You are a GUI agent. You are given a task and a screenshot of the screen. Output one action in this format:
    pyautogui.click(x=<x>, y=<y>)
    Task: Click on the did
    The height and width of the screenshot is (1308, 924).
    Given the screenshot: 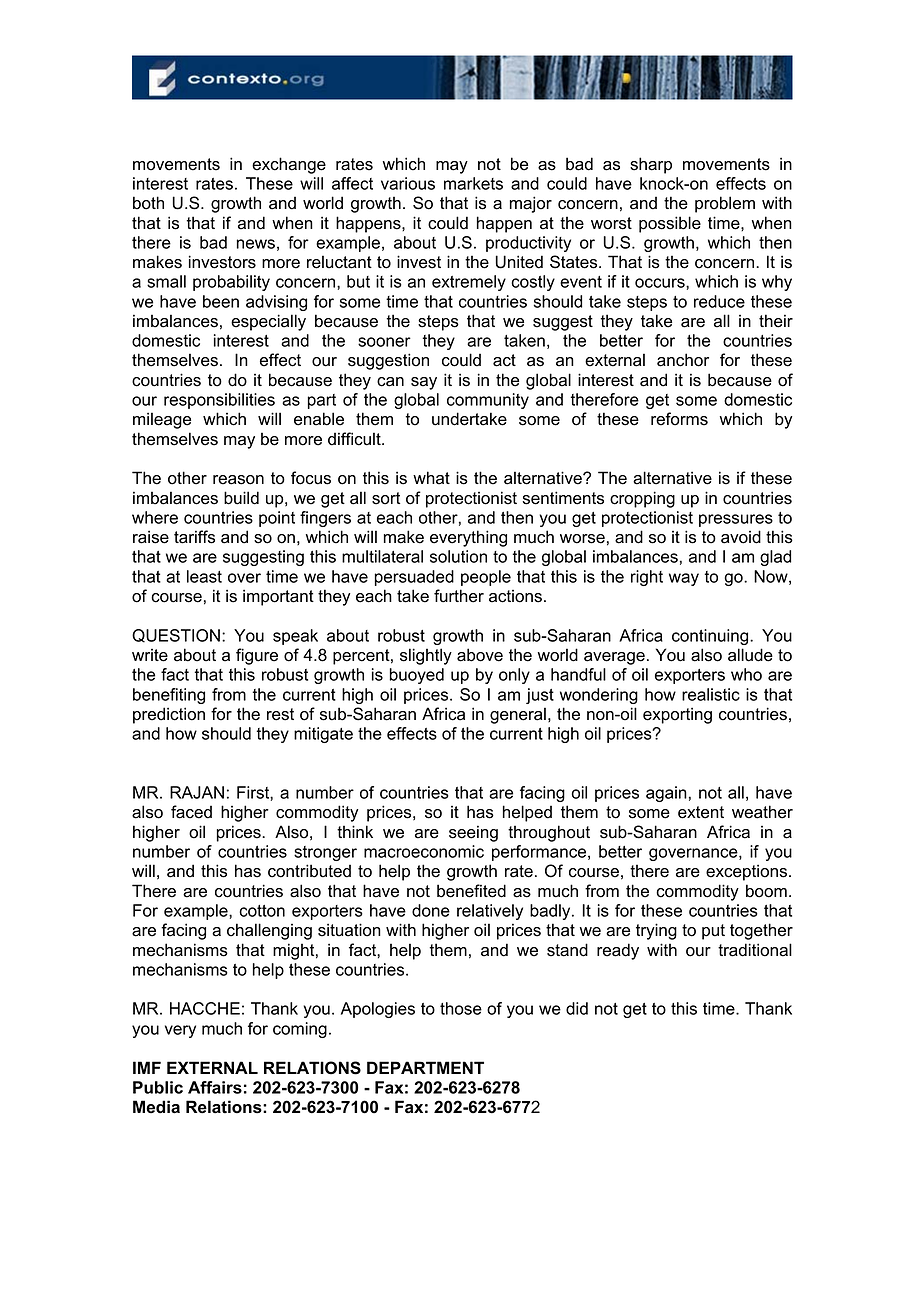 What is the action you would take?
    pyautogui.click(x=577, y=1008)
